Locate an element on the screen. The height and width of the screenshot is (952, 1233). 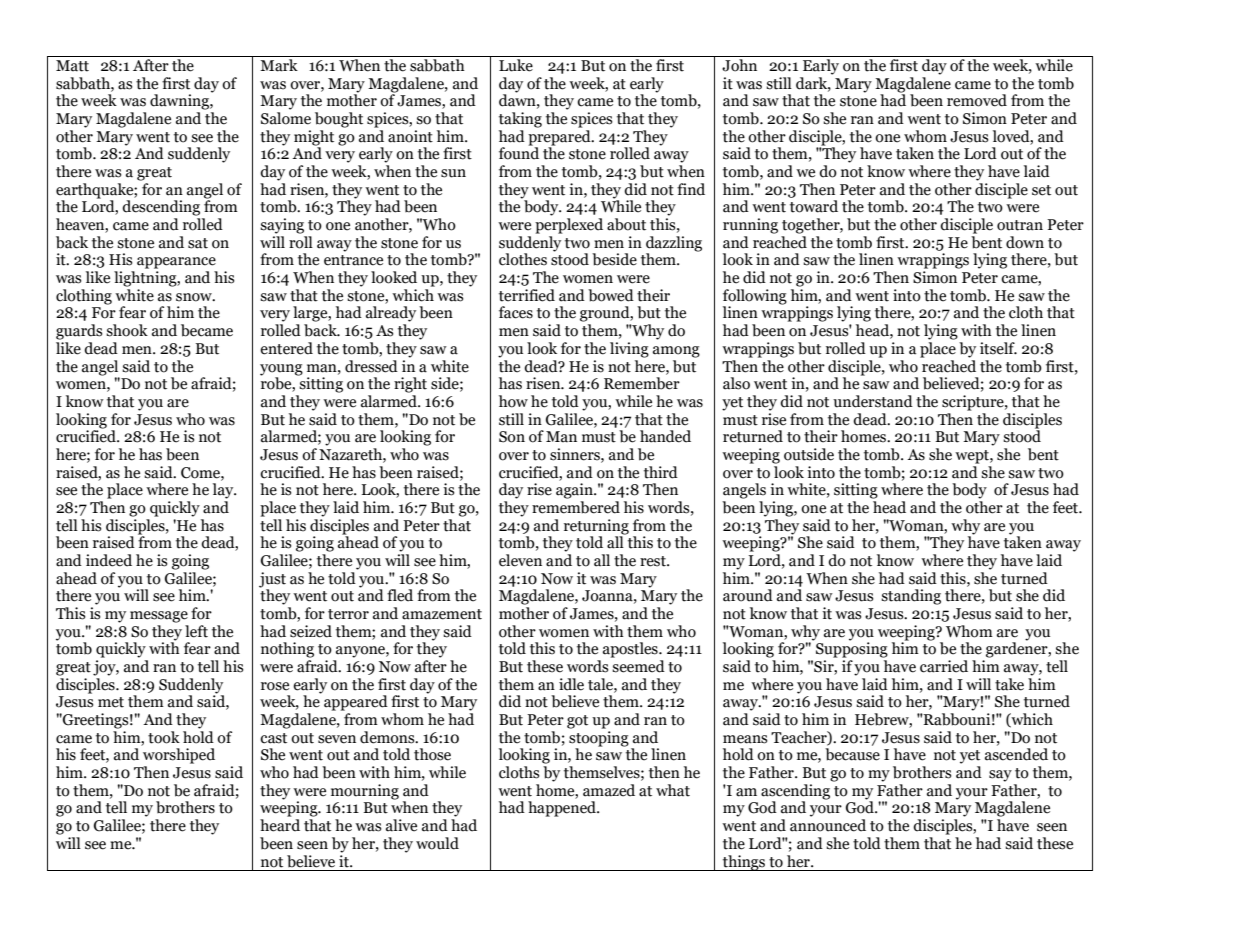
understand is located at coordinates (873, 401).
